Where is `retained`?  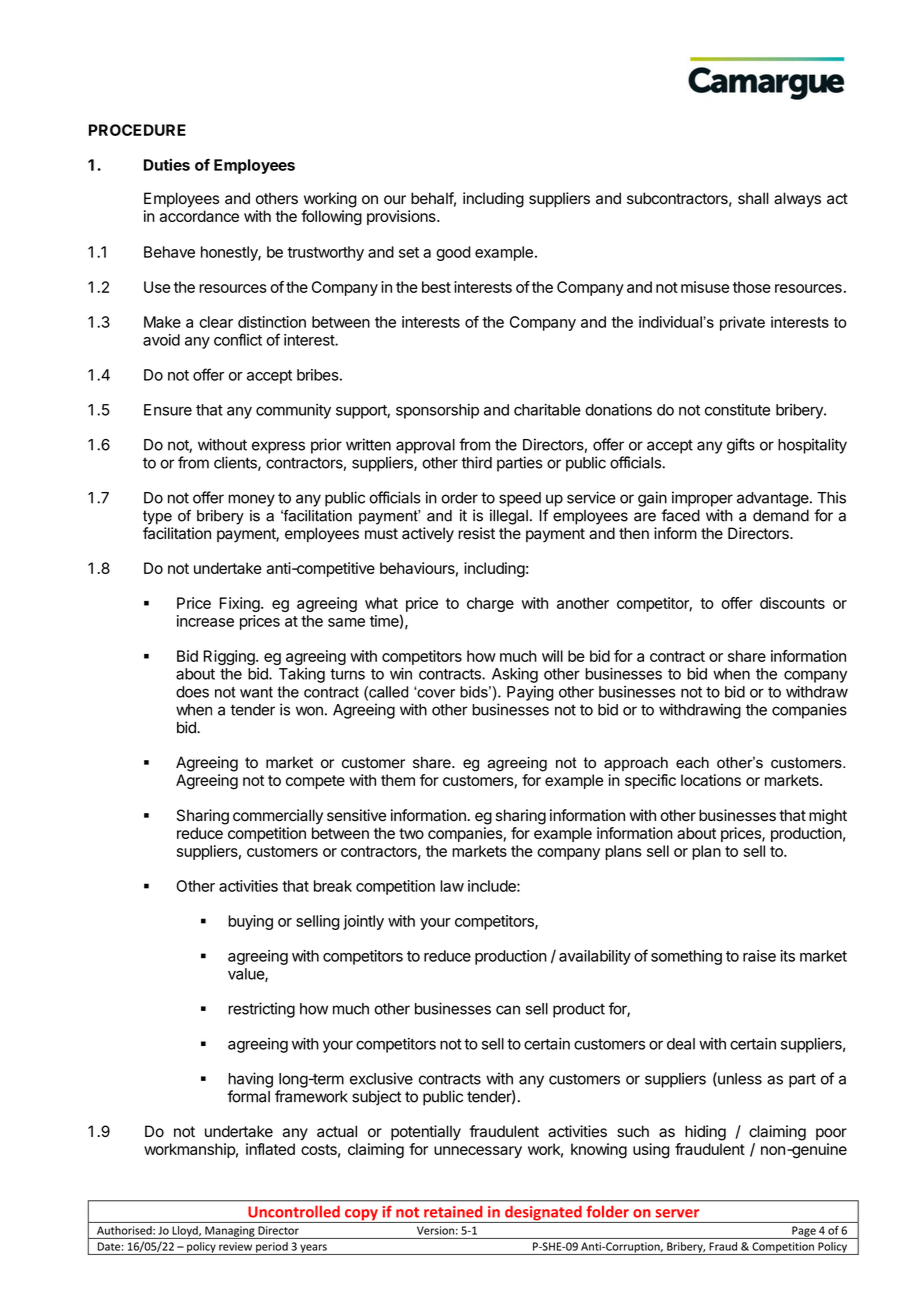
retained is located at coordinates (453, 1212).
